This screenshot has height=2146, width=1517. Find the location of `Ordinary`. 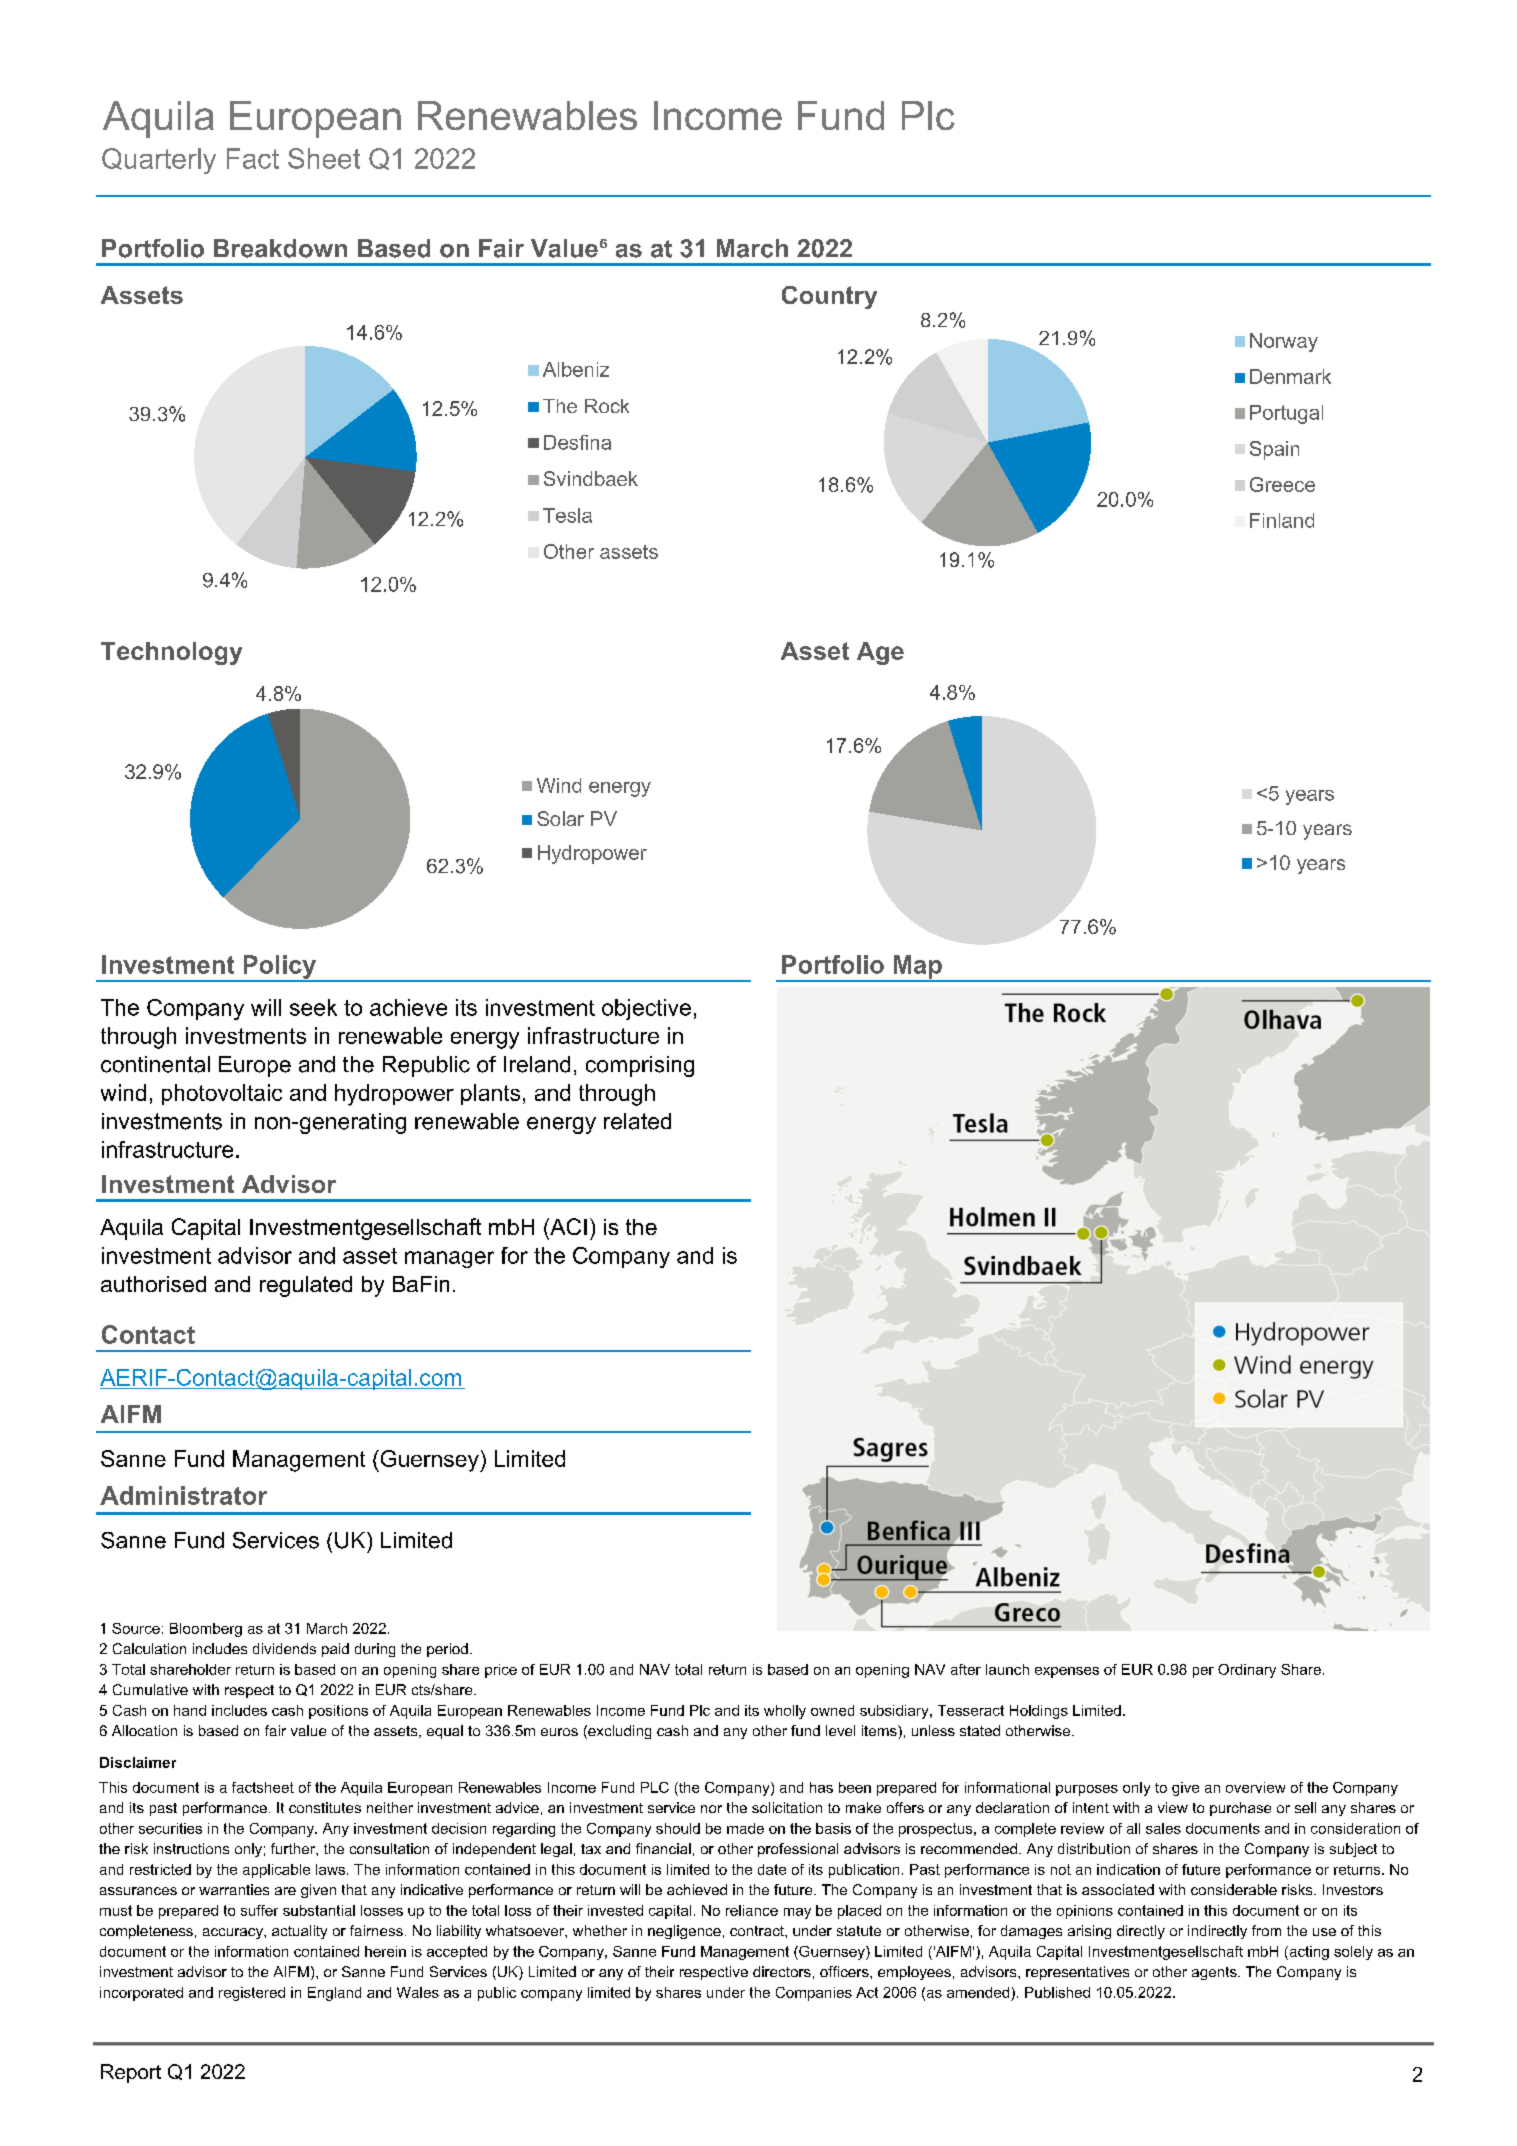

Ordinary is located at coordinates (1247, 1671).
